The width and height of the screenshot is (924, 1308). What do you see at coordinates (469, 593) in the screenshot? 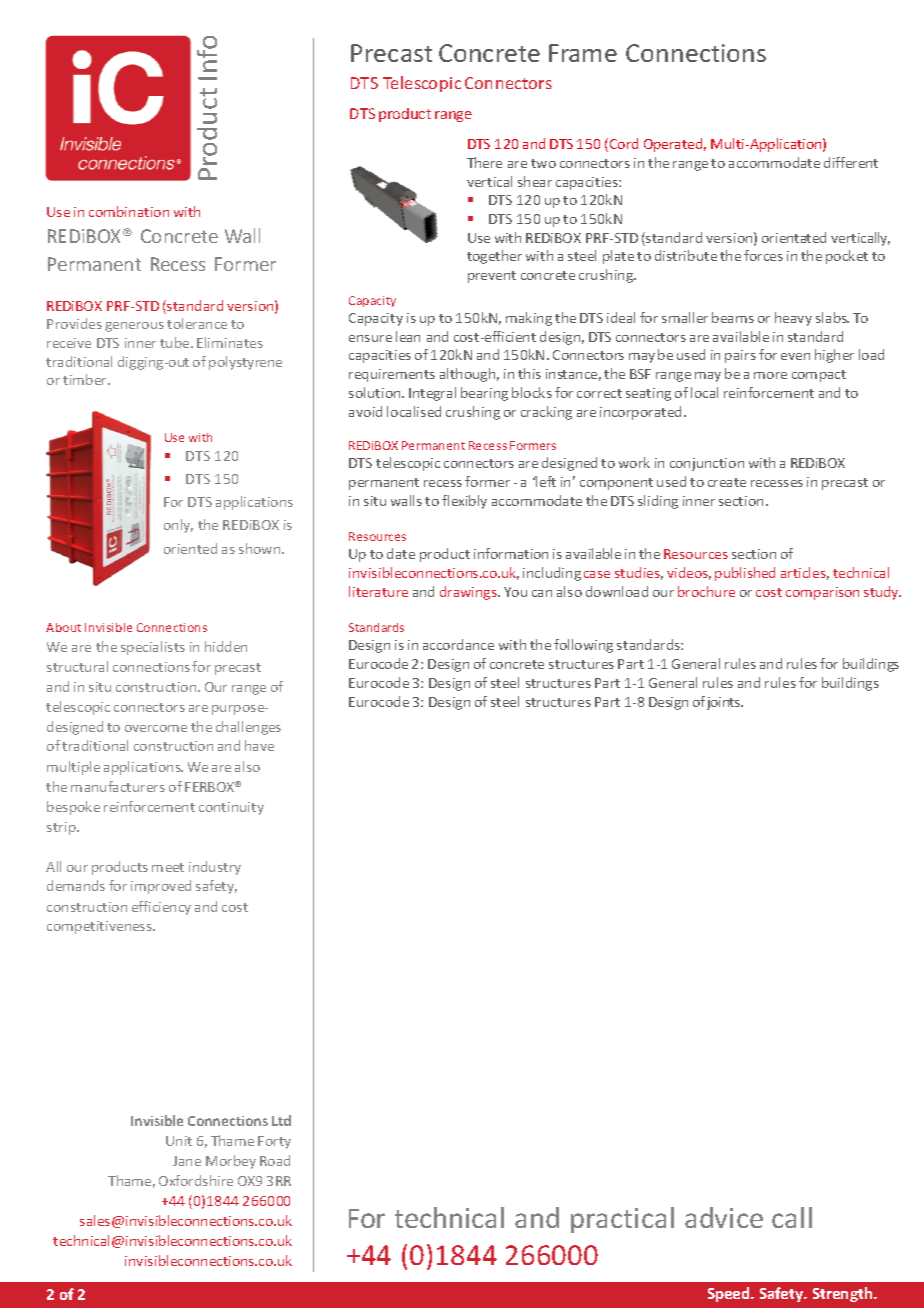
I see `drawings` at bounding box center [469, 593].
